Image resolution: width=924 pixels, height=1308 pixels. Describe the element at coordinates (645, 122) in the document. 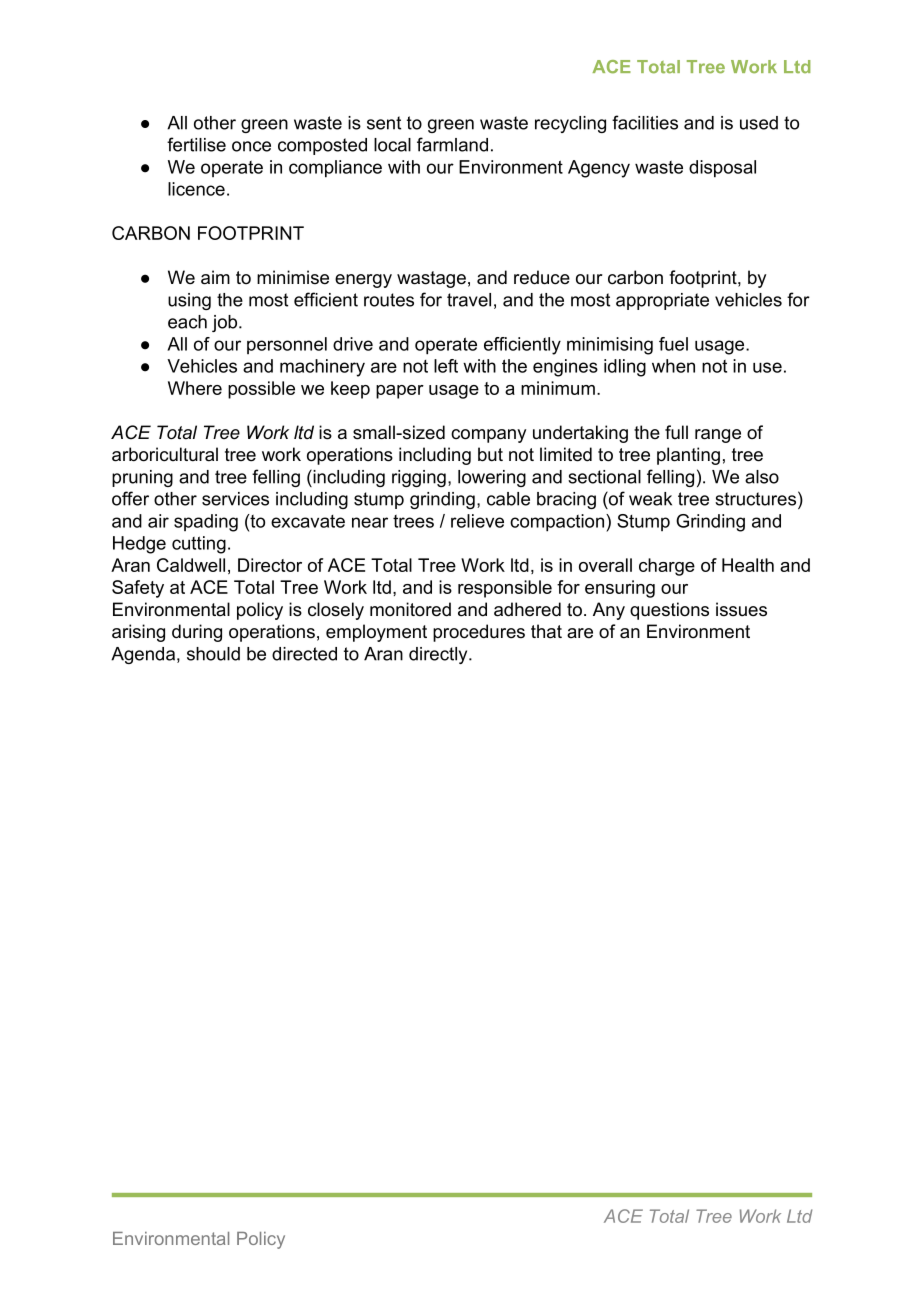

I see `facilities` at that location.
